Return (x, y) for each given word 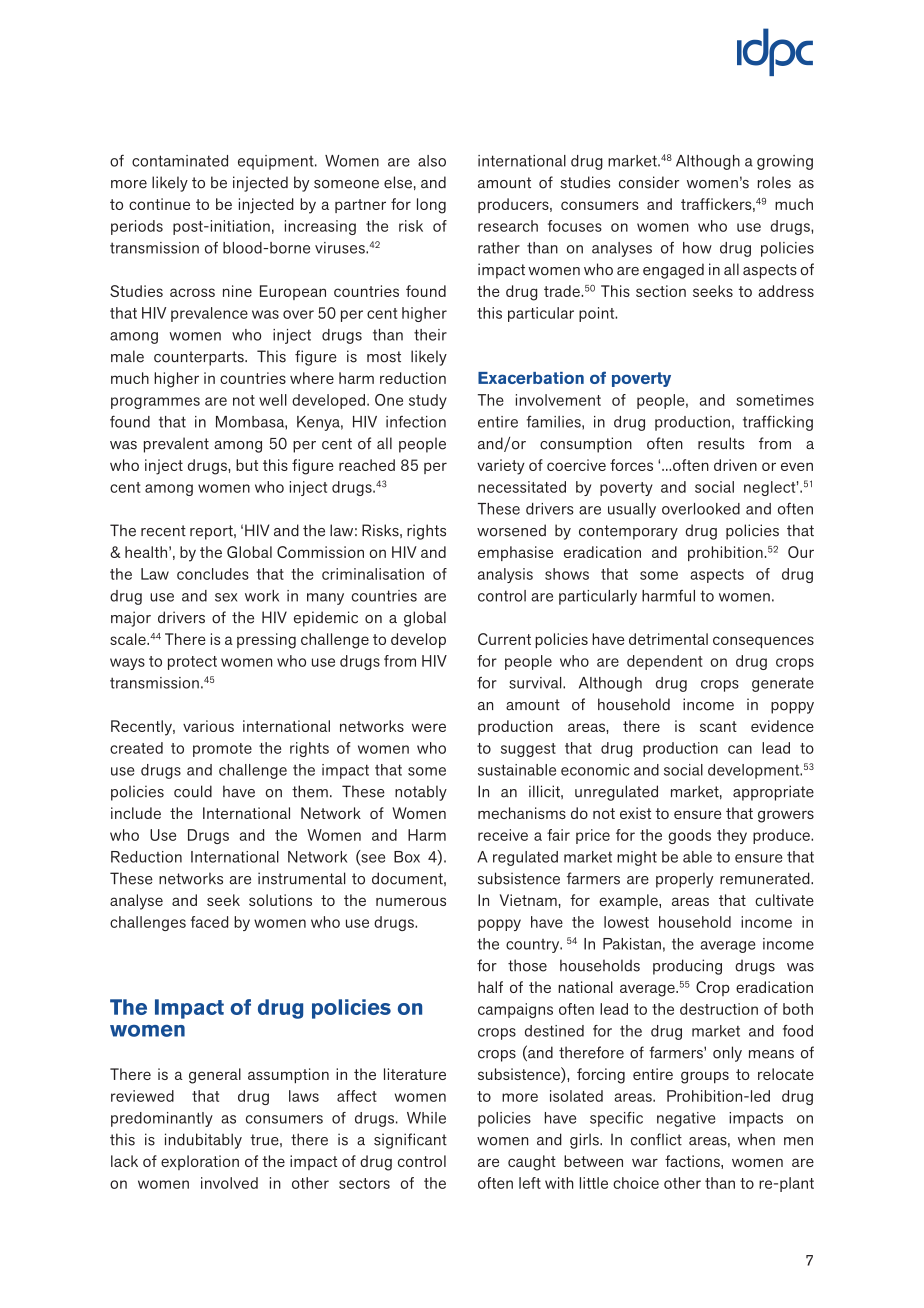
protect (192, 663)
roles (774, 182)
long (431, 206)
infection (416, 422)
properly (684, 880)
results (721, 443)
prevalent (176, 445)
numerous (411, 901)
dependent (665, 662)
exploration (200, 1162)
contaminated (180, 161)
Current (504, 639)
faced (209, 922)
